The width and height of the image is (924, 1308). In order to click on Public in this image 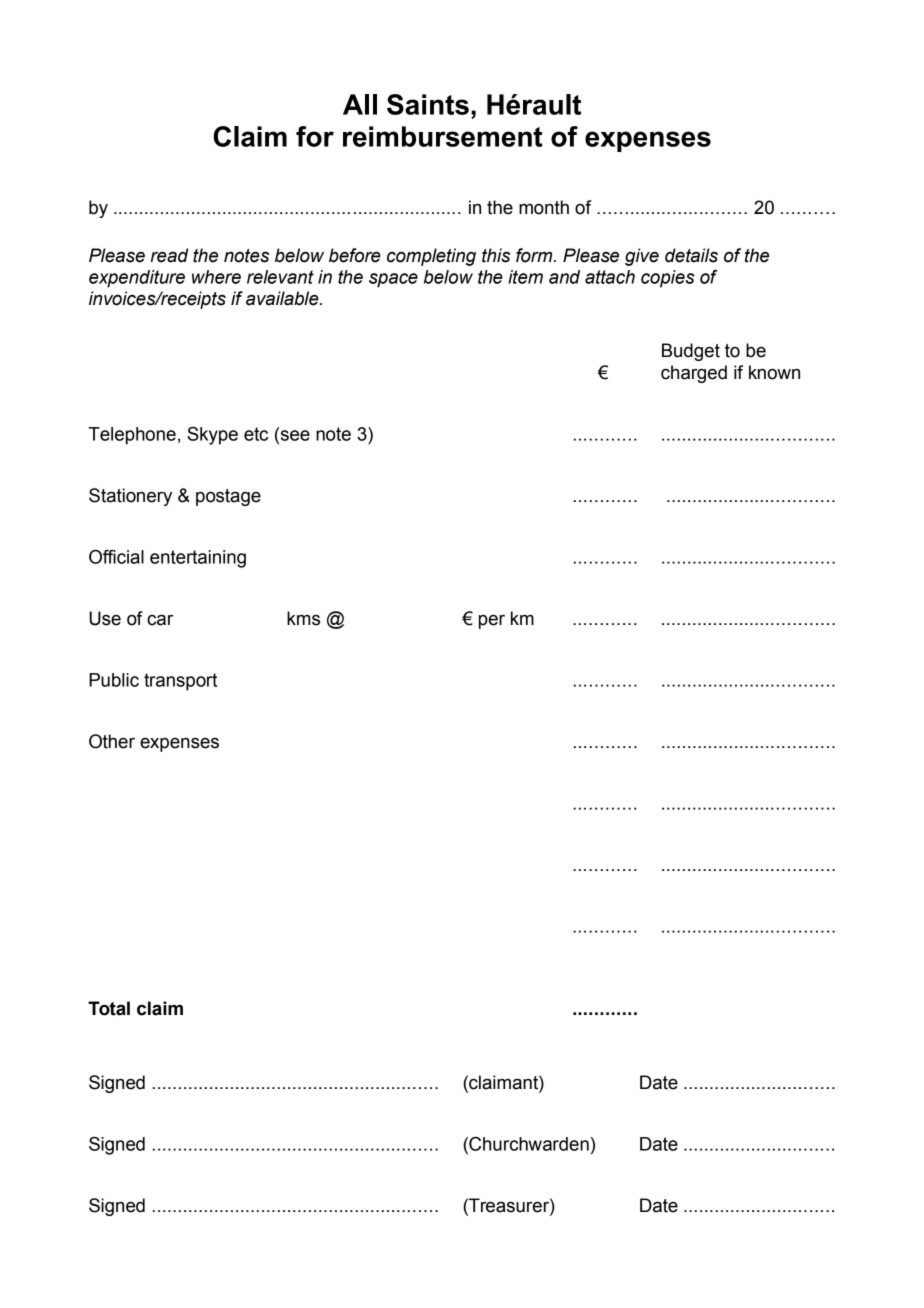, I will do `click(114, 680)`.
